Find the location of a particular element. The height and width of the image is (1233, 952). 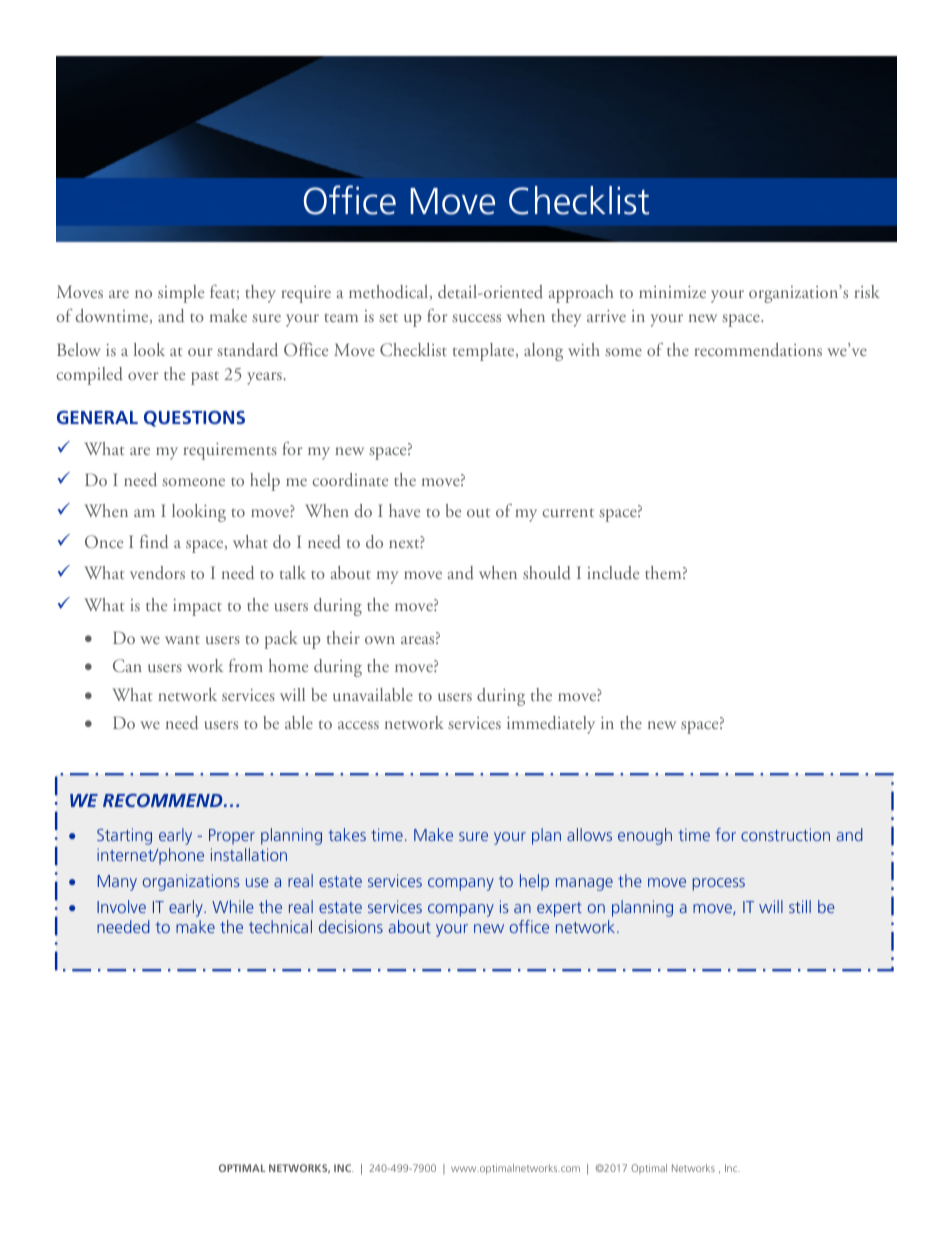

coordinate is located at coordinates (350, 479).
